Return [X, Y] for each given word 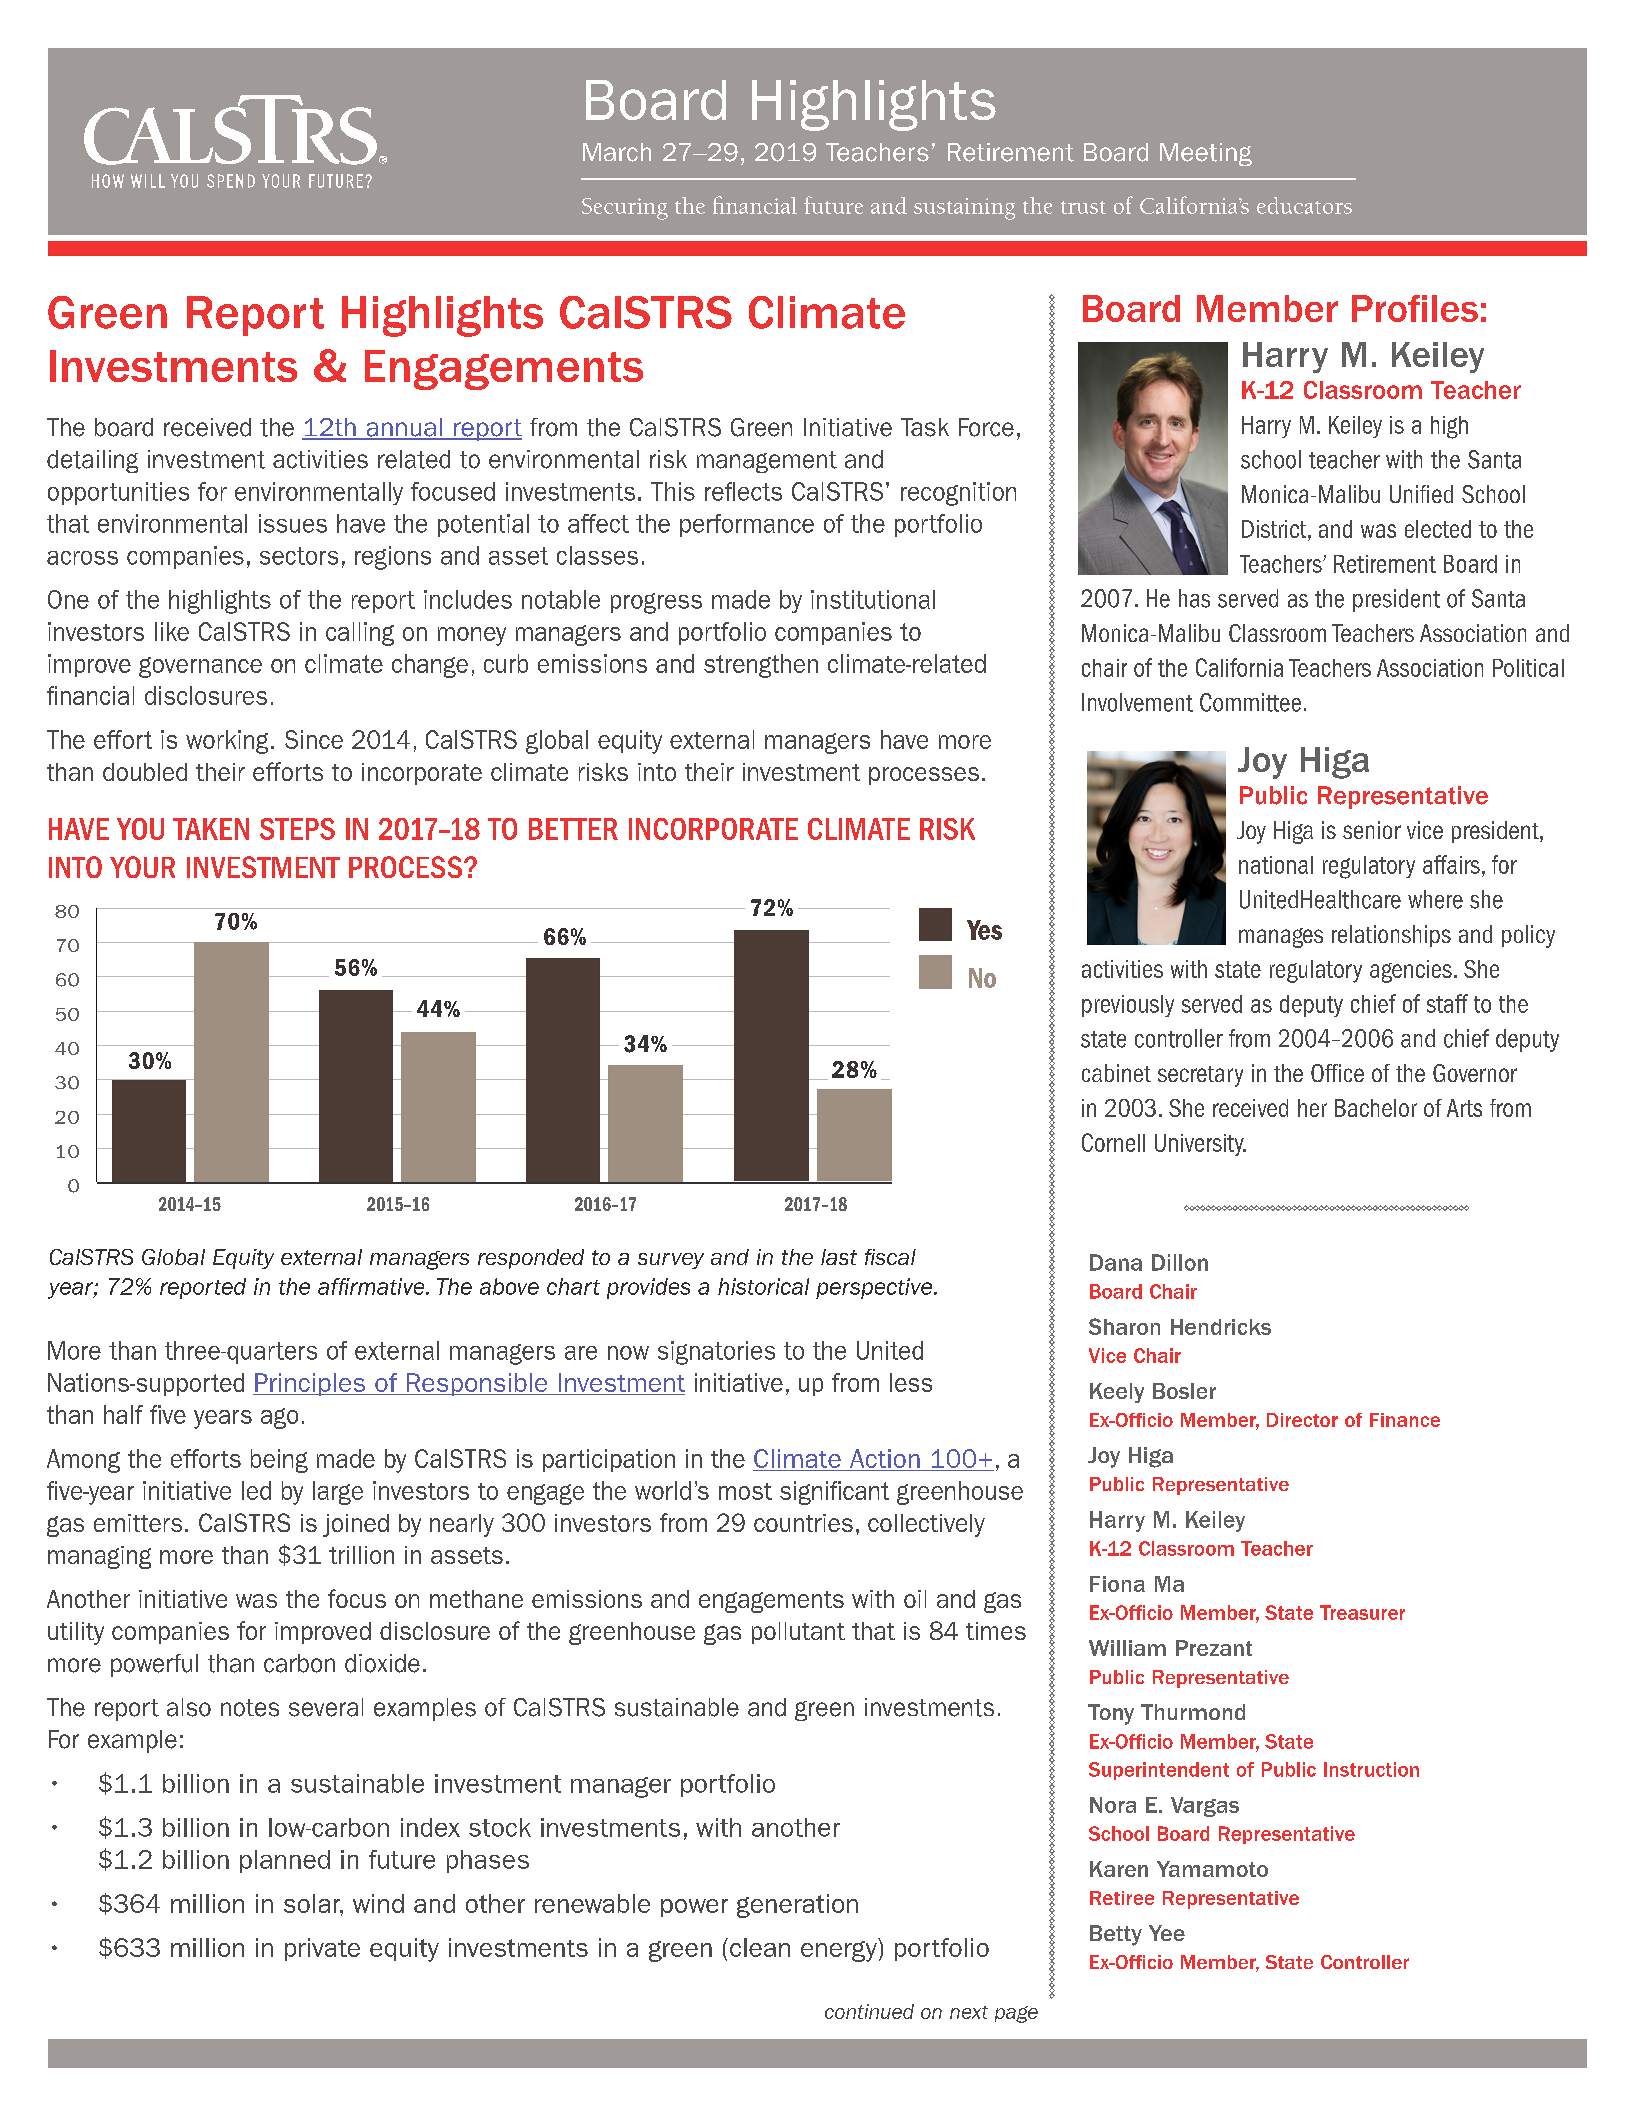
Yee [1167, 1933]
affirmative [372, 1286]
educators [1304, 205]
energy [839, 1951]
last [839, 1257]
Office [1337, 1073]
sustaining [964, 209]
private [322, 1949]
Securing [625, 209]
